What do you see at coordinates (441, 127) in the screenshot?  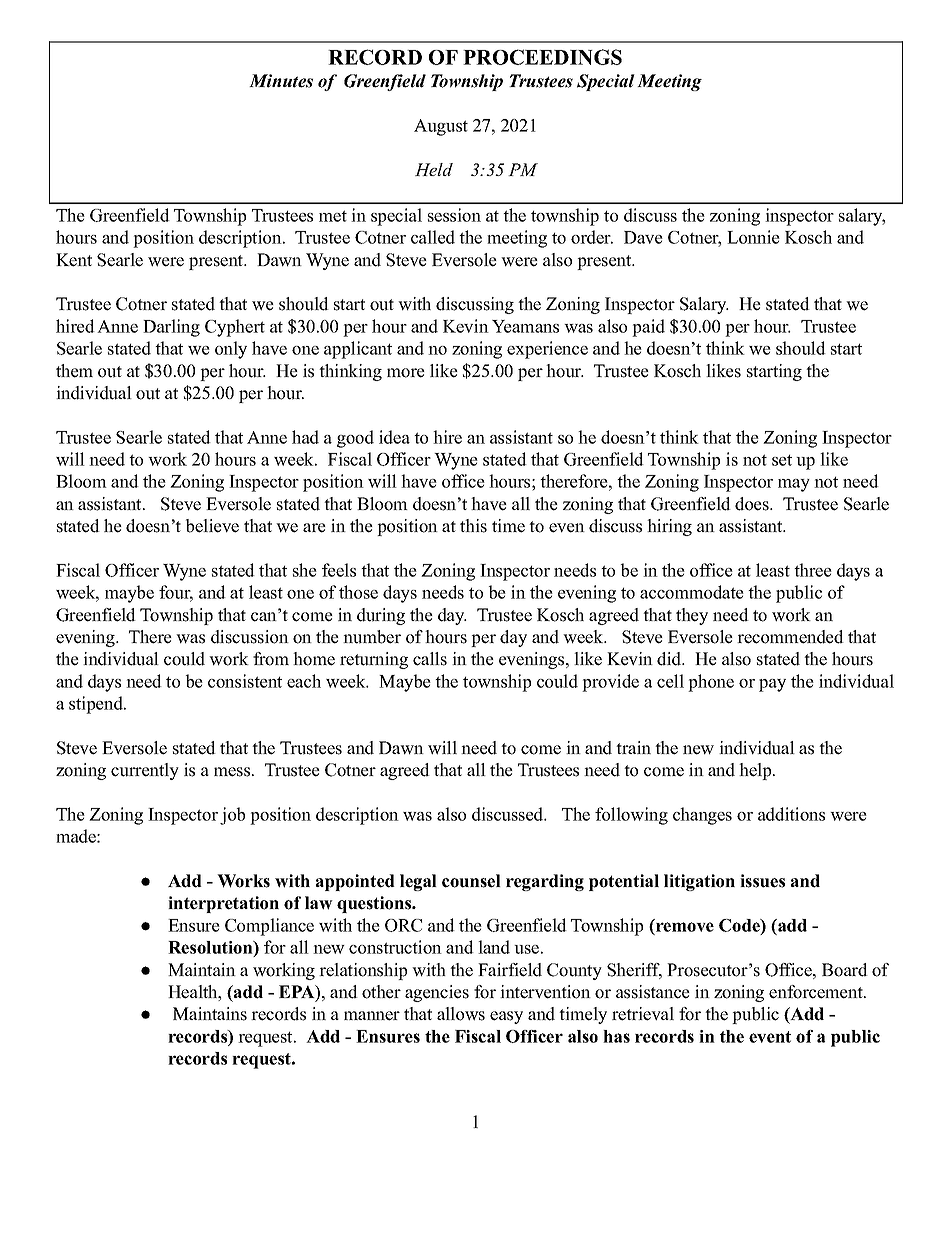 I see `August` at bounding box center [441, 127].
